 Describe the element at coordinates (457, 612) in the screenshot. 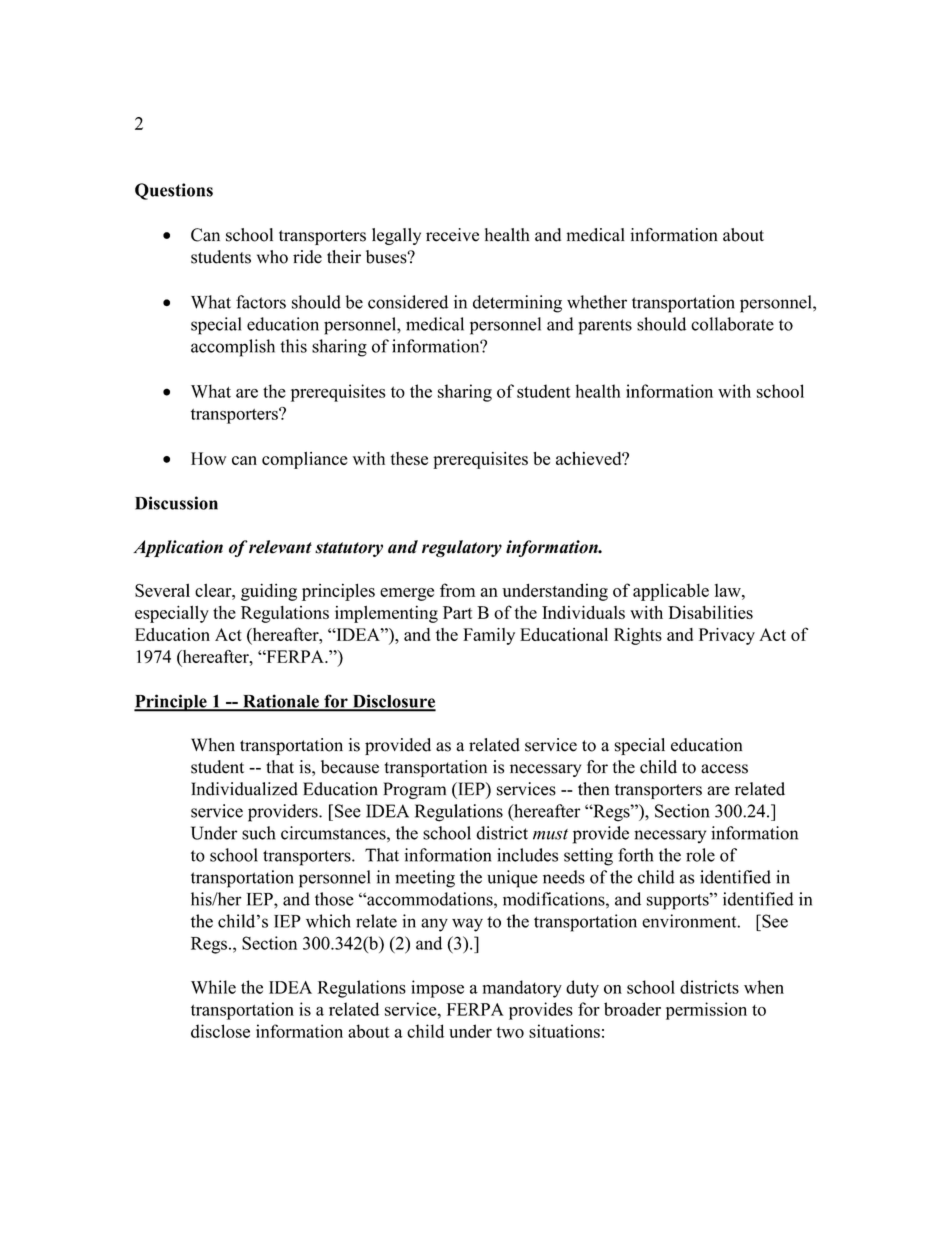

I see `Part` at that location.
